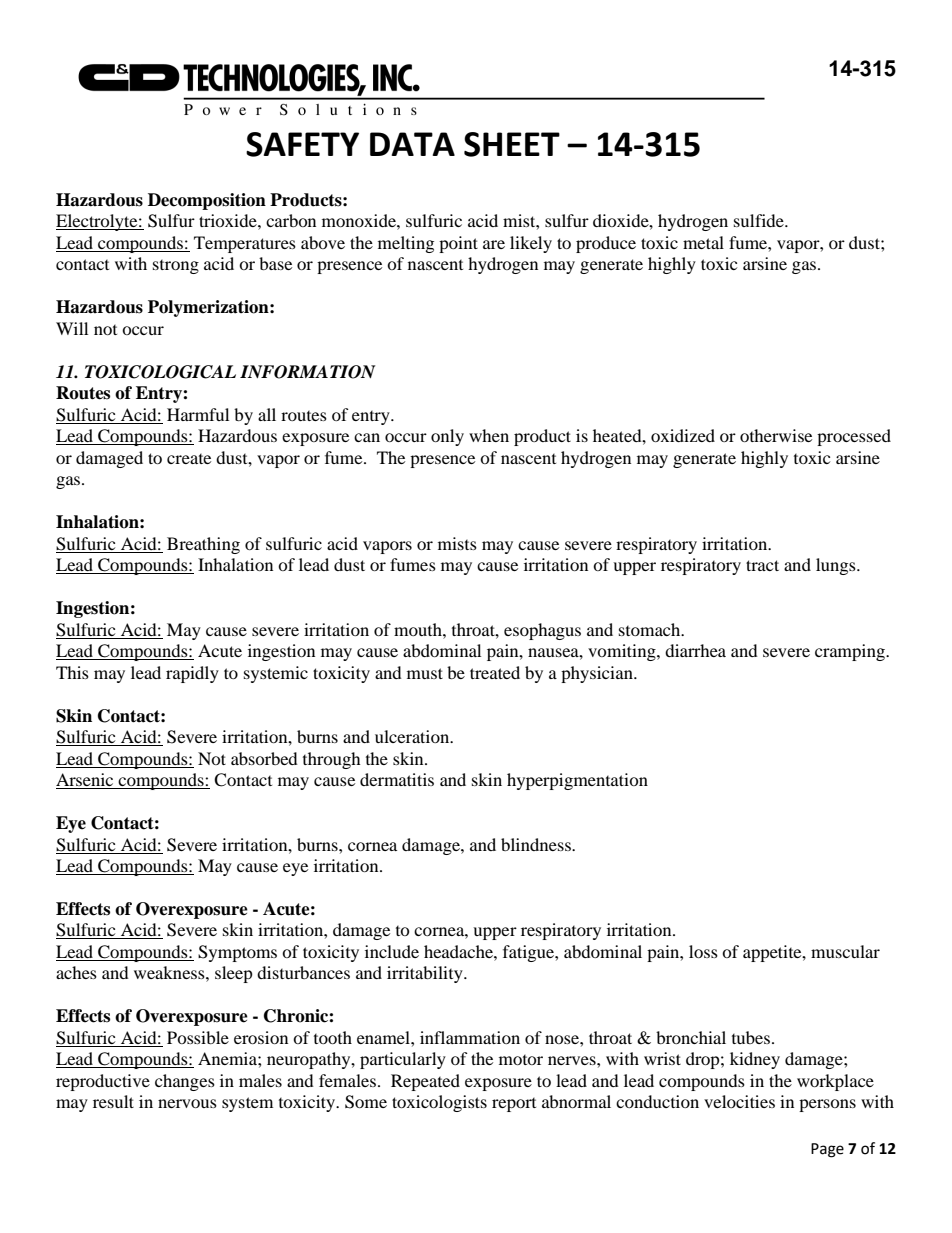 The width and height of the screenshot is (952, 1233). I want to click on sulfide, so click(760, 220).
